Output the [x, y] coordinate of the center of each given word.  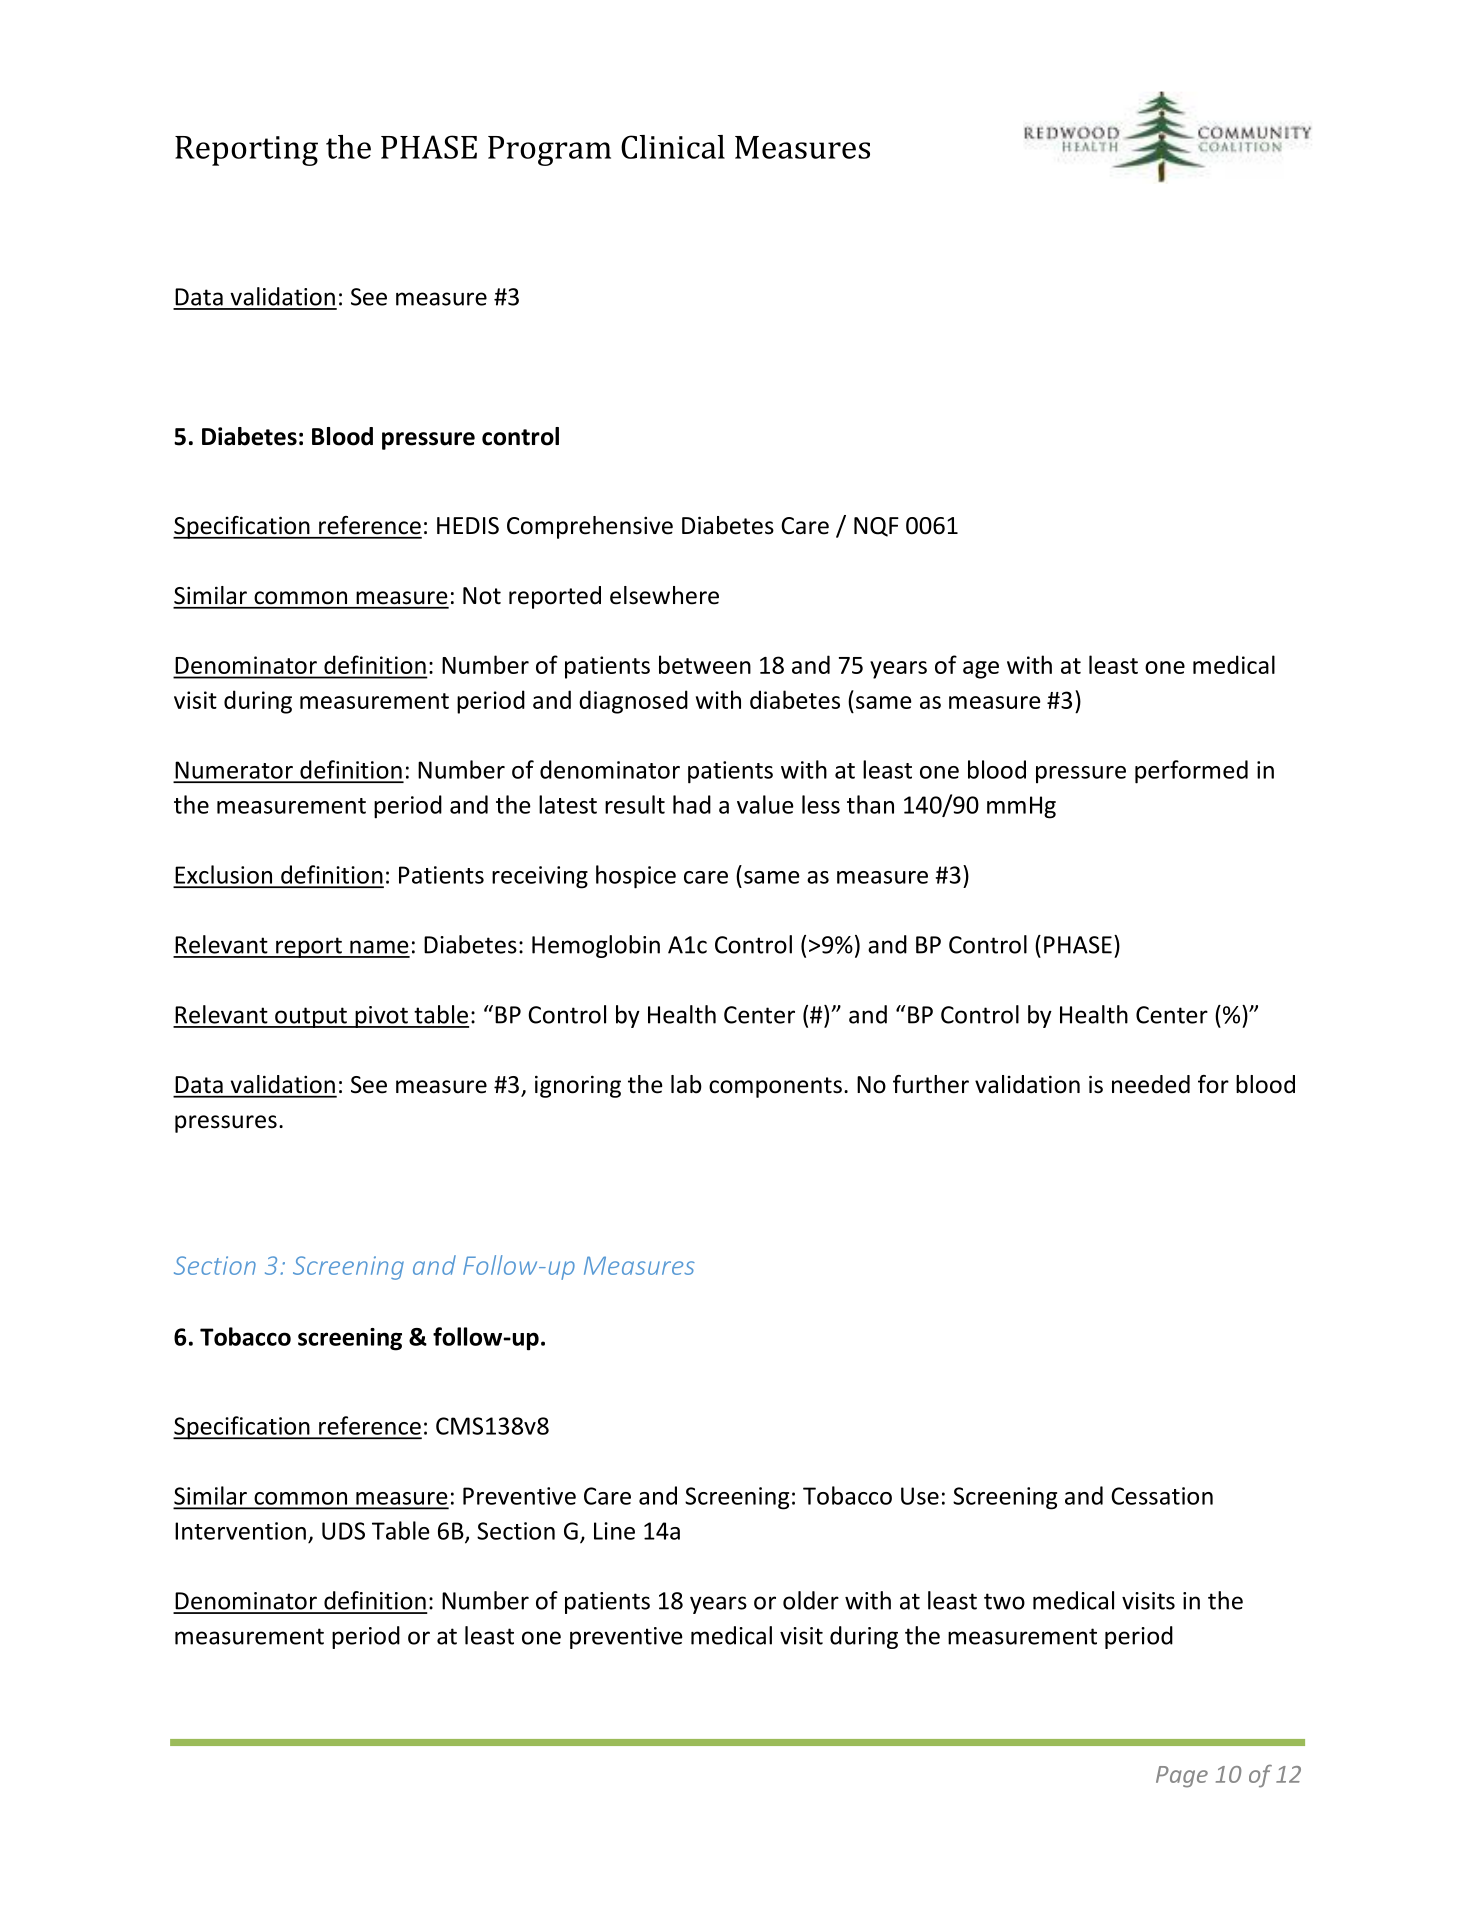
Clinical [673, 147]
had [692, 804]
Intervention [240, 1531]
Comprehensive [590, 527]
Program [549, 151]
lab [686, 1084]
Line [614, 1531]
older [811, 1600]
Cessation [1162, 1496]
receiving [540, 877]
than [870, 804]
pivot [381, 1017]
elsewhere [664, 595]
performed [1191, 772]
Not [482, 596]
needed [1151, 1084]
